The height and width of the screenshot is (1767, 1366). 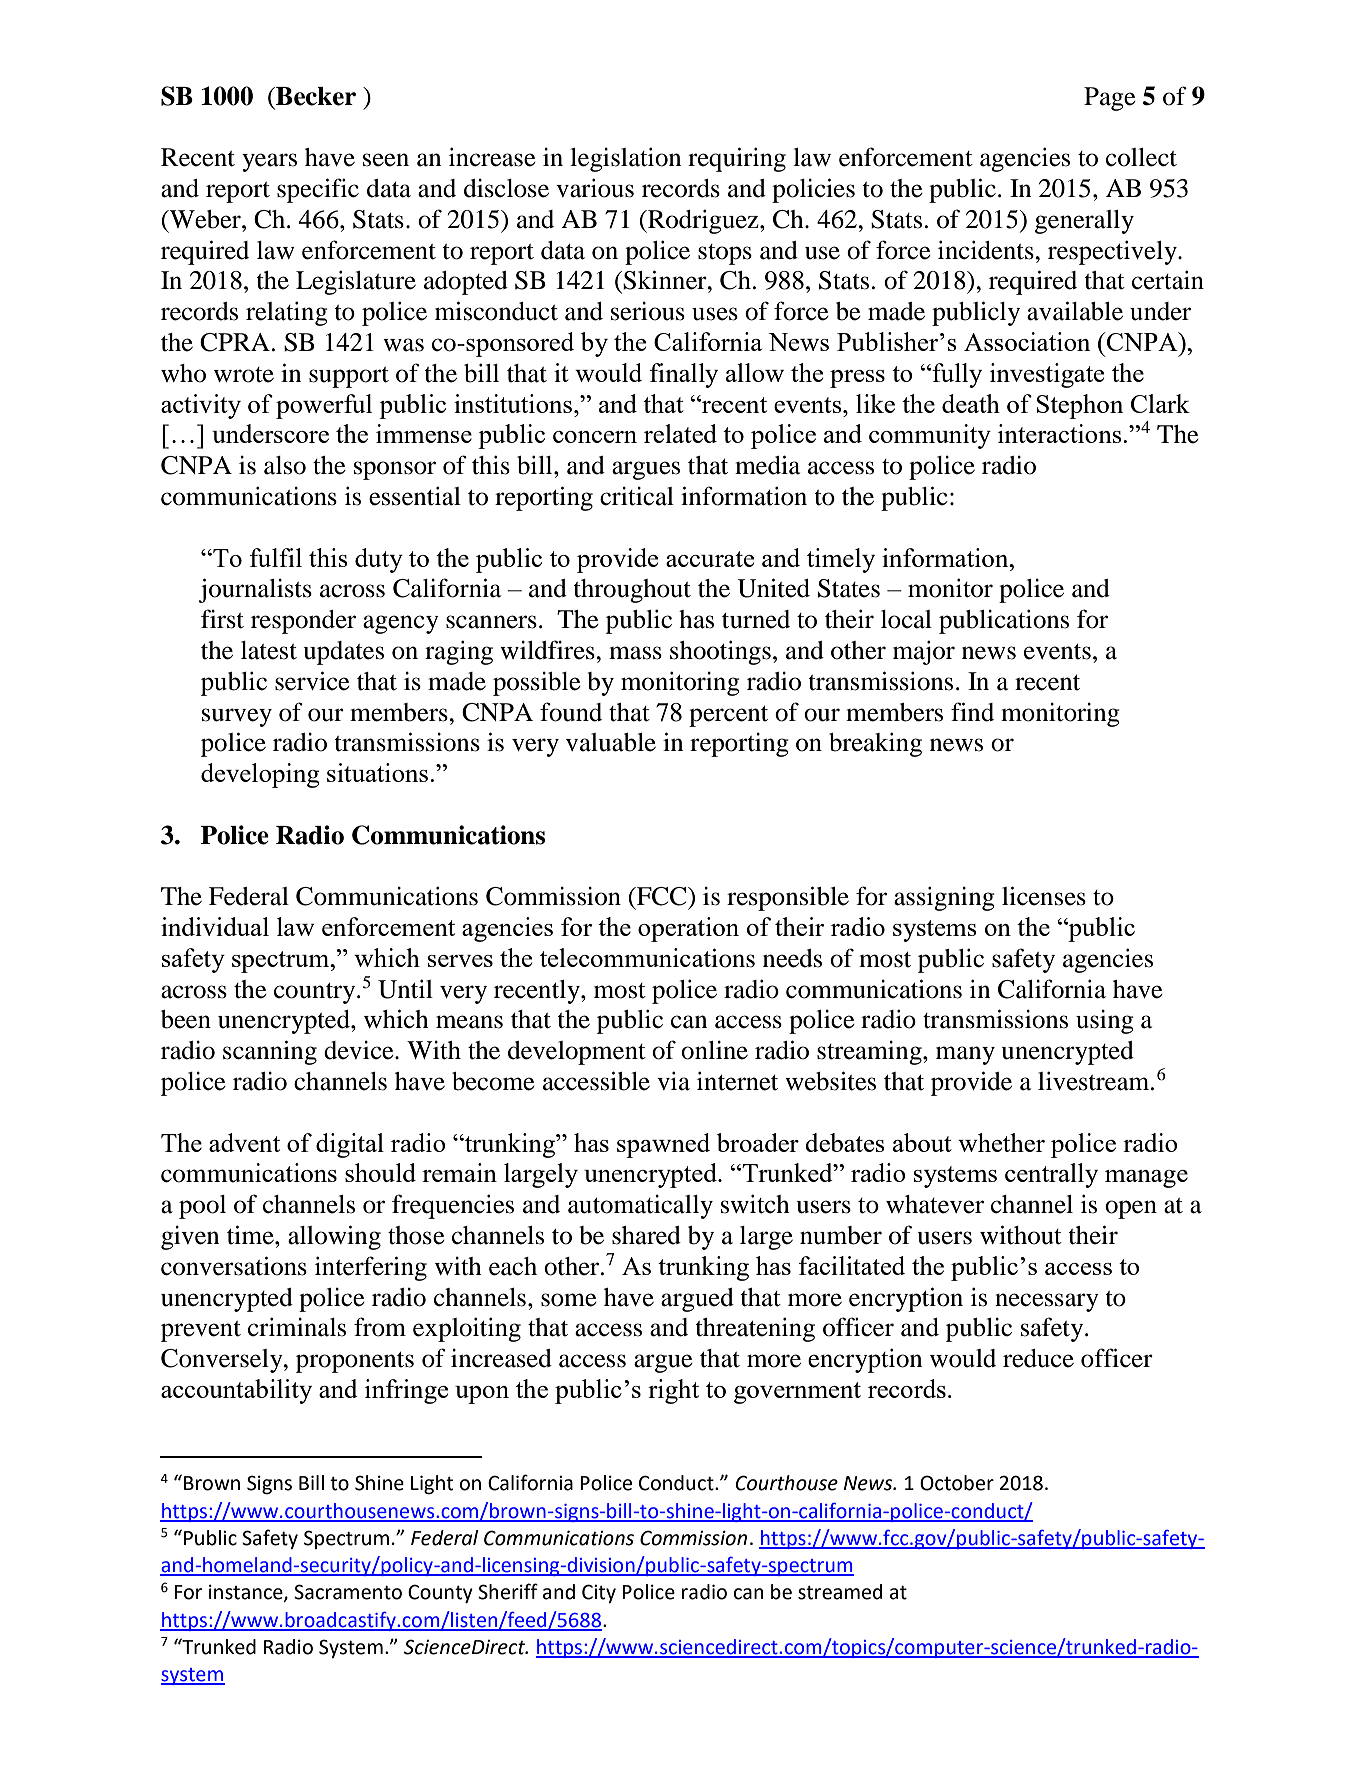 What do you see at coordinates (1044, 896) in the screenshot?
I see `licenses` at bounding box center [1044, 896].
